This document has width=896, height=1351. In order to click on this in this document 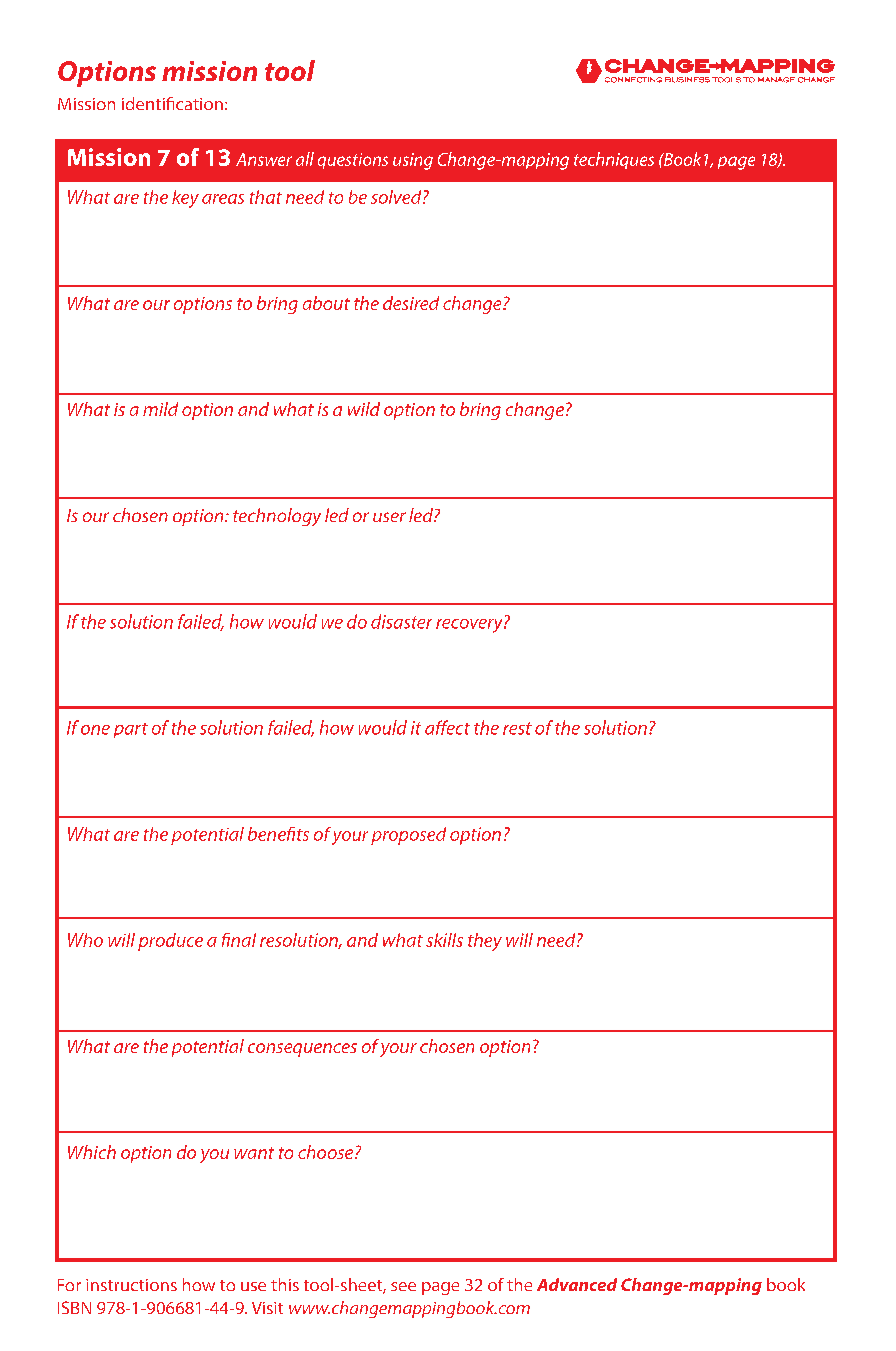, I will do `click(285, 1284)`.
